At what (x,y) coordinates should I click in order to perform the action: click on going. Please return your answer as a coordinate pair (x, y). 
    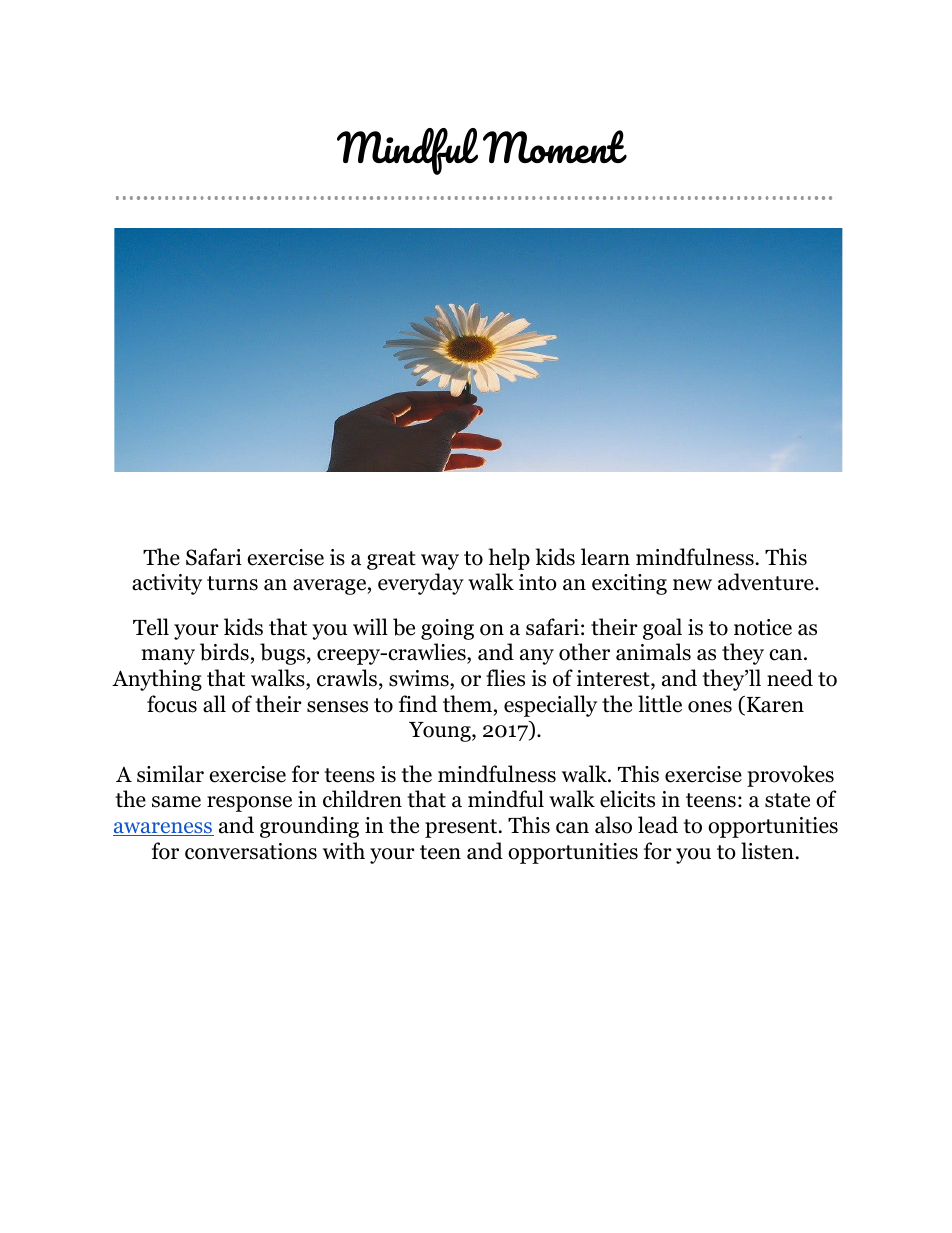
    Looking at the image, I should click on (447, 629).
